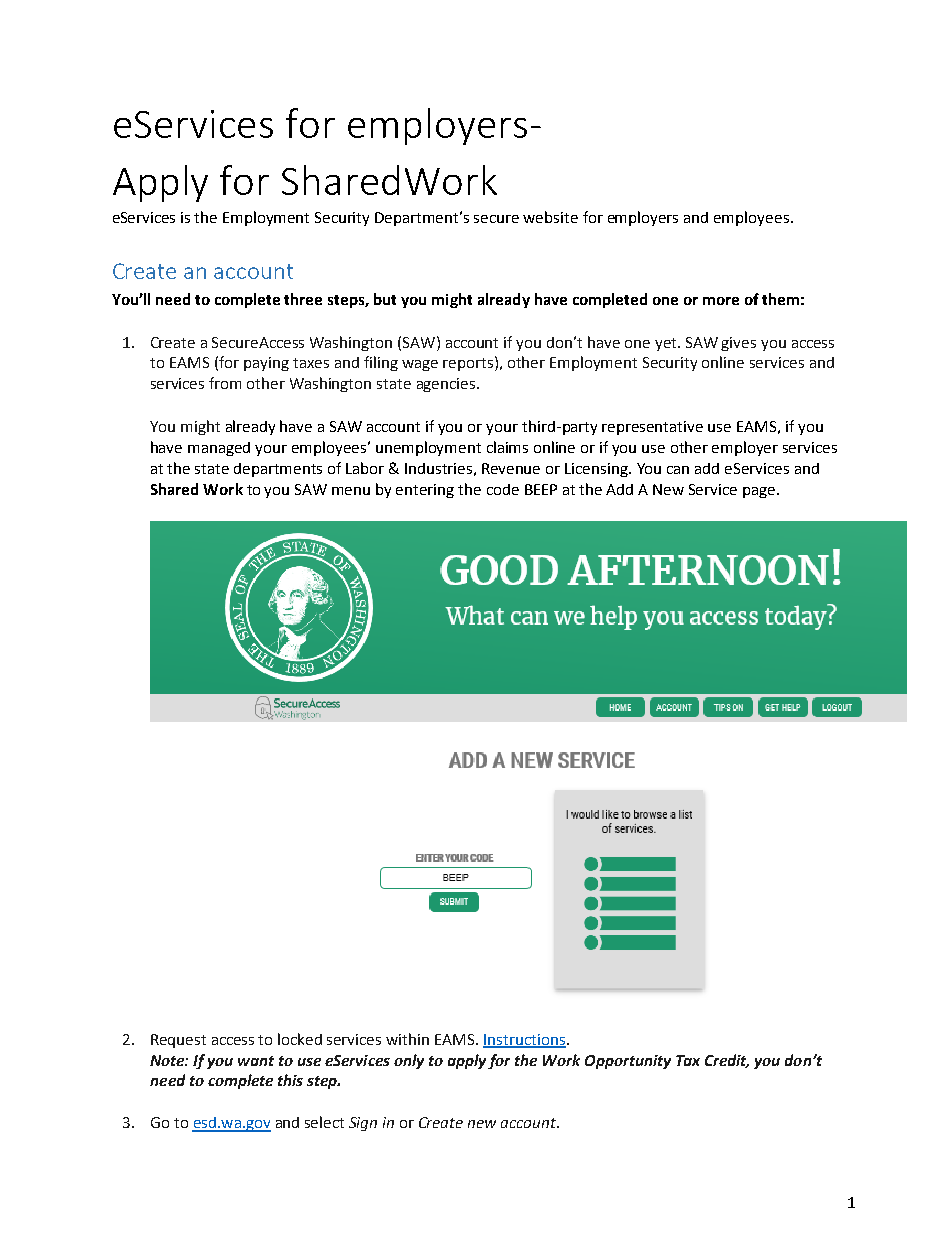 The height and width of the screenshot is (1233, 952). I want to click on Instructions, so click(524, 1040).
